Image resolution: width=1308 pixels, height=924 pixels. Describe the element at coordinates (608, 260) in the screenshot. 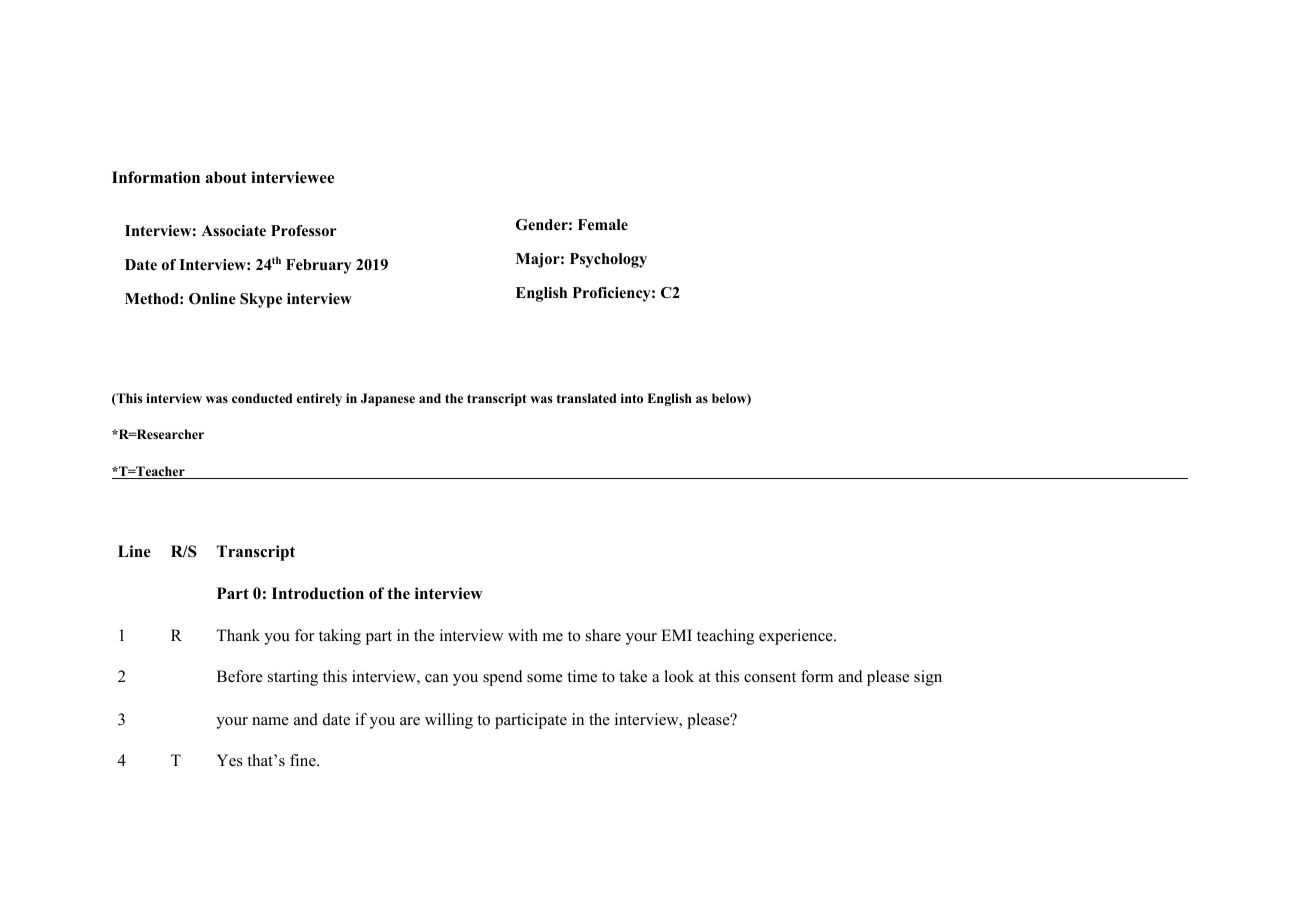

I see `Psychology` at that location.
